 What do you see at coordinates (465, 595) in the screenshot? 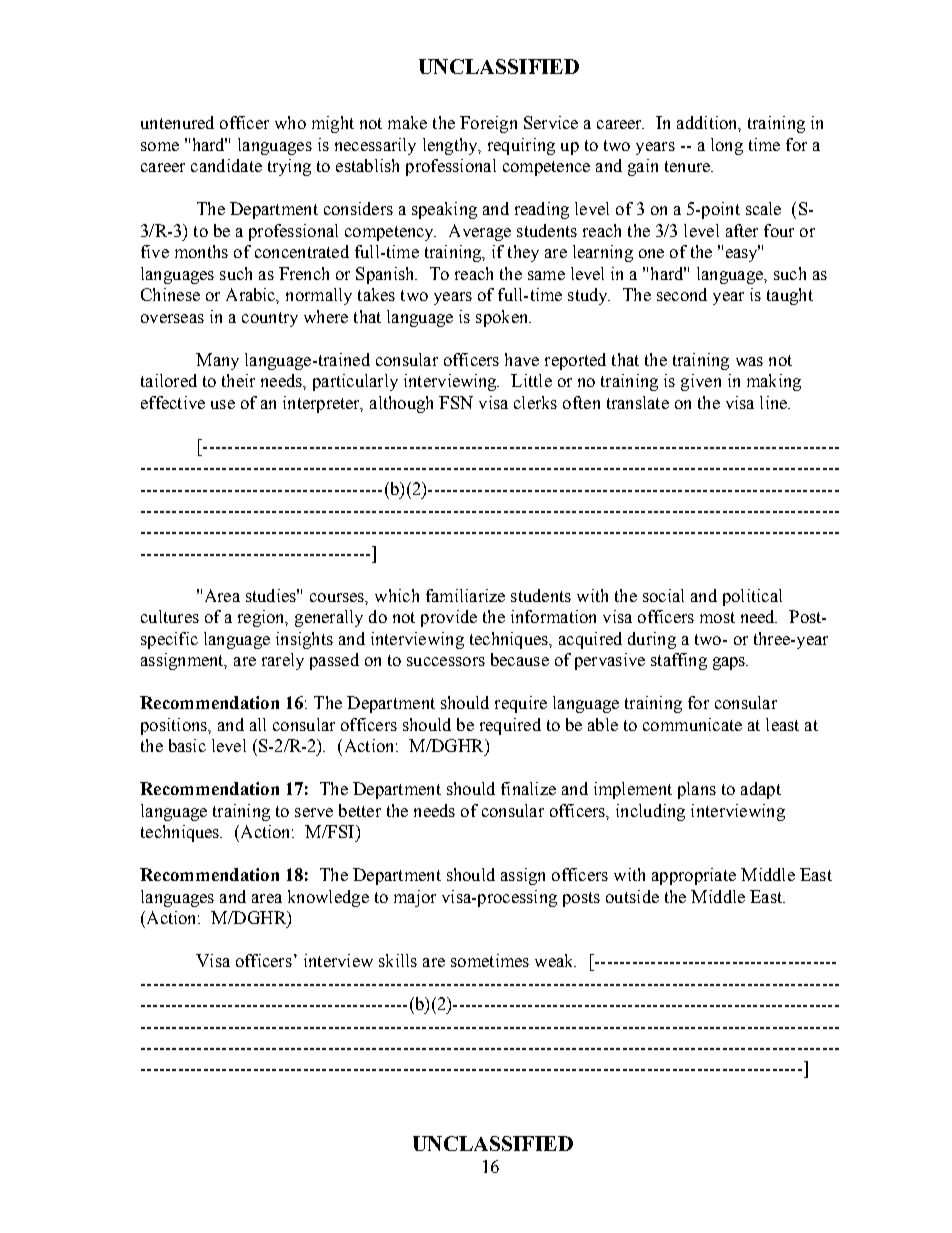
I see `familiarize` at bounding box center [465, 595].
